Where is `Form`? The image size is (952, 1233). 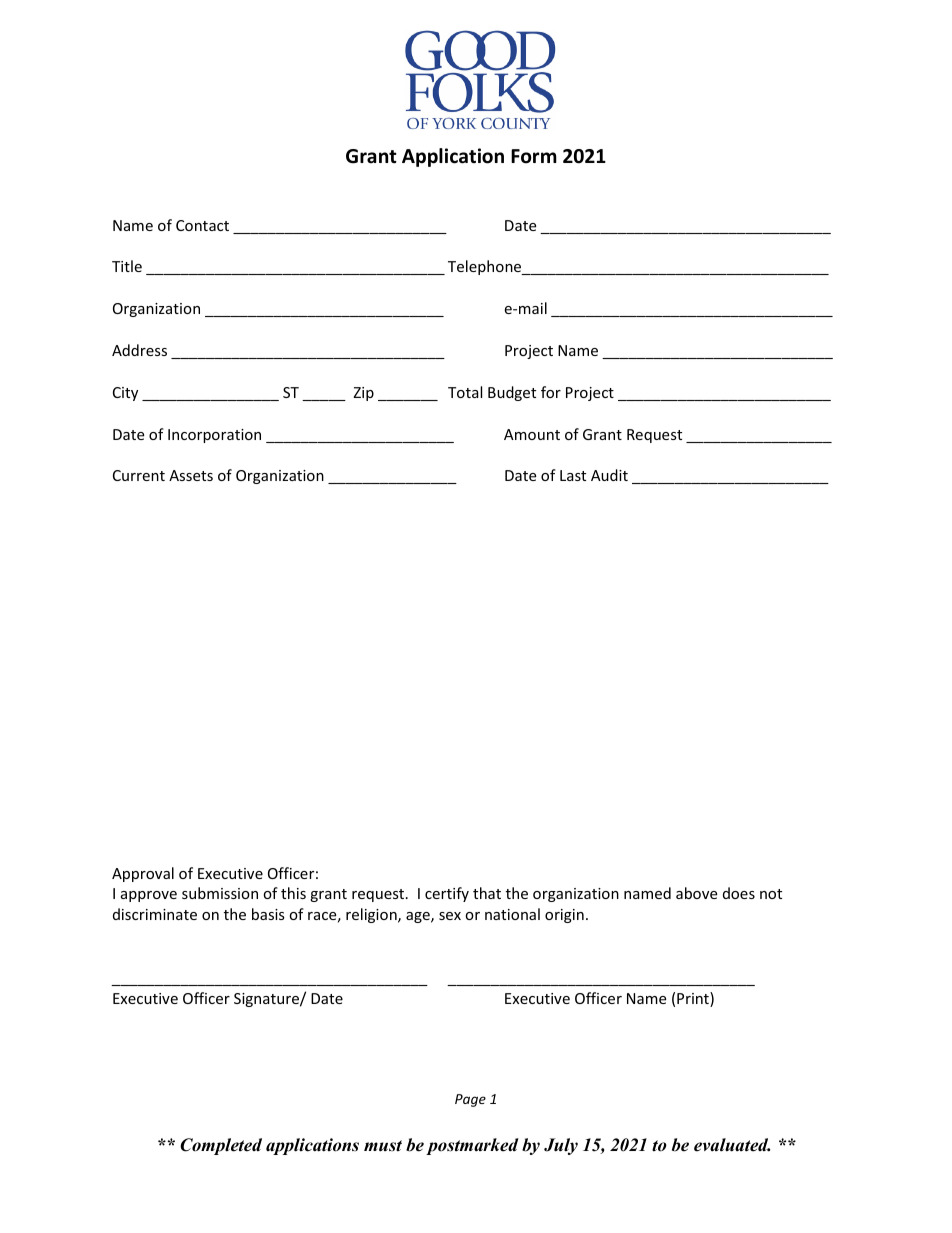
Form is located at coordinates (534, 156).
